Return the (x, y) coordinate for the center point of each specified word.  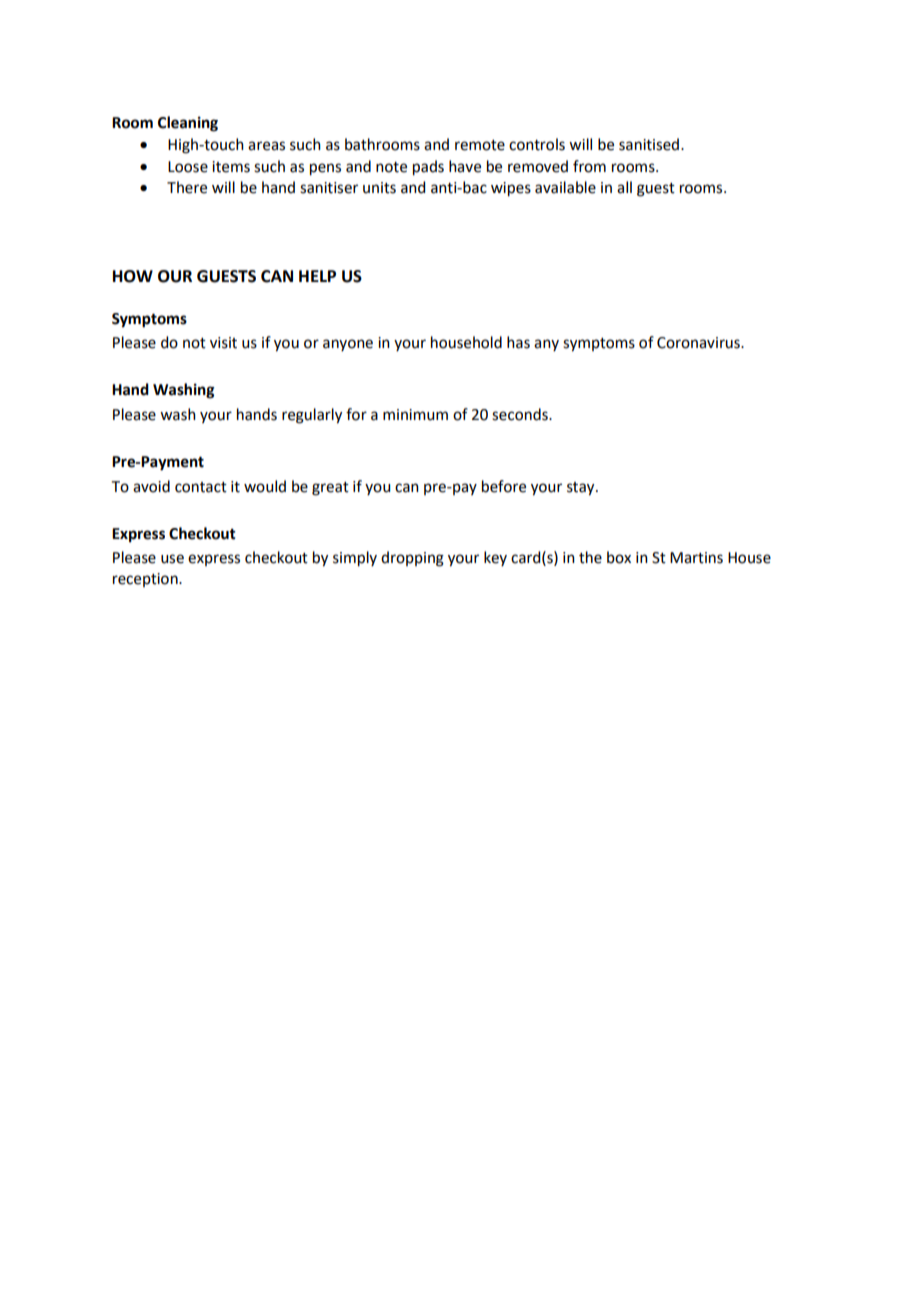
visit (223, 343)
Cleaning (188, 124)
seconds (521, 414)
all (624, 187)
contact (201, 487)
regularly (312, 416)
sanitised (650, 144)
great (330, 489)
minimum (415, 415)
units (379, 188)
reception (146, 580)
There (187, 187)
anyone (348, 345)
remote (480, 145)
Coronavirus (699, 343)
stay (582, 489)
